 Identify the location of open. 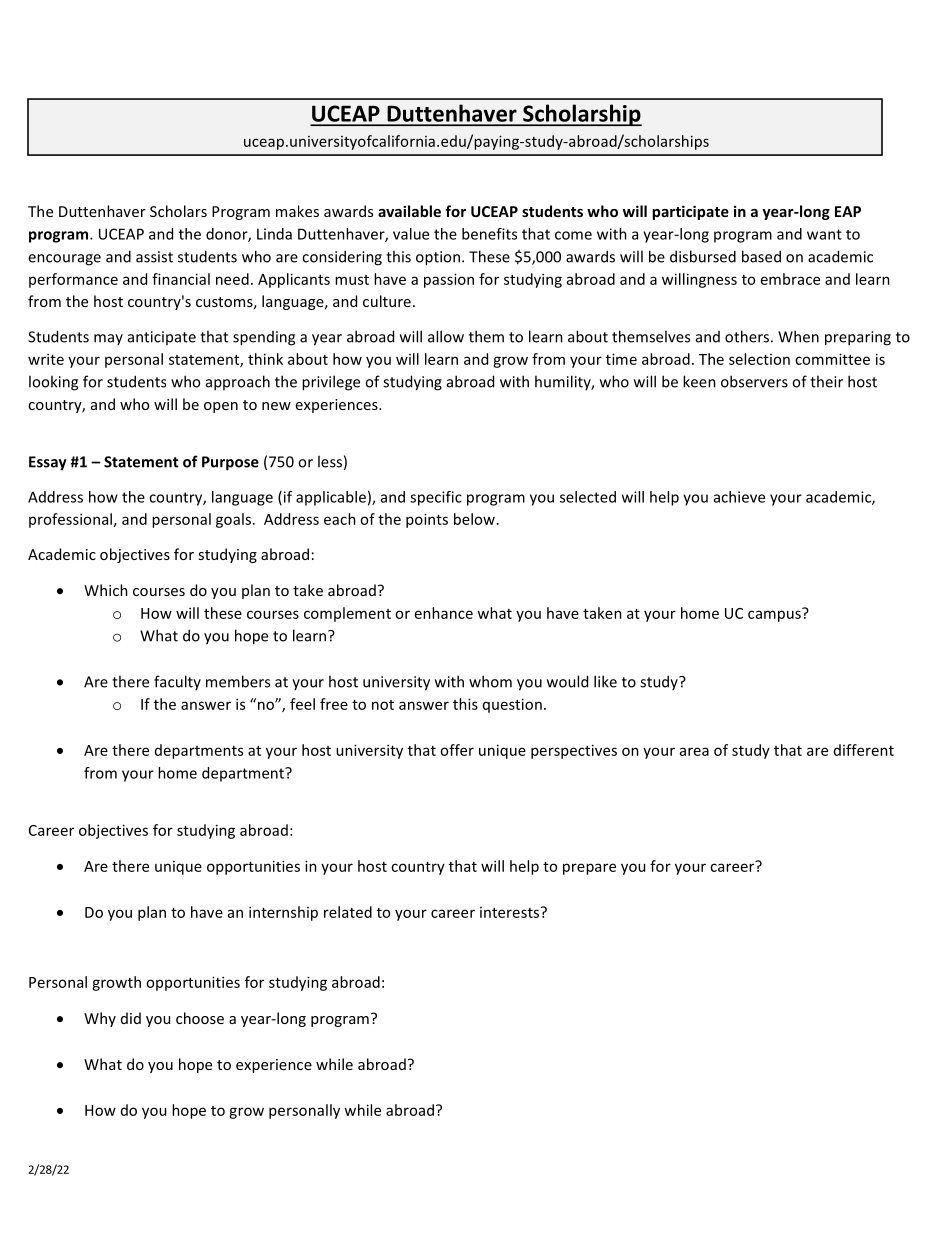
(221, 407).
